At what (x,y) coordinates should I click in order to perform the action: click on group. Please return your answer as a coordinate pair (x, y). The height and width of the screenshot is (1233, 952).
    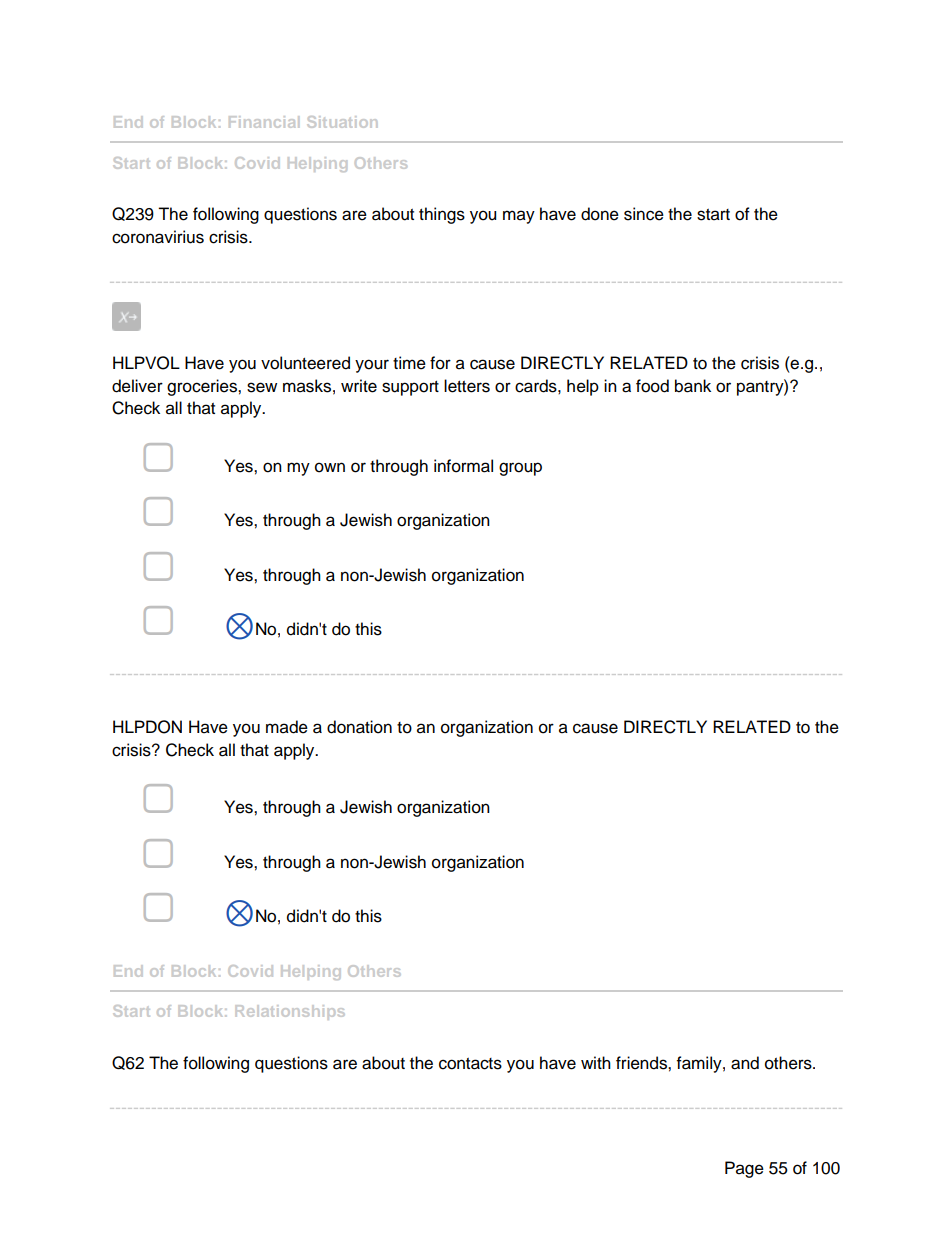
    Looking at the image, I should click on (520, 469).
